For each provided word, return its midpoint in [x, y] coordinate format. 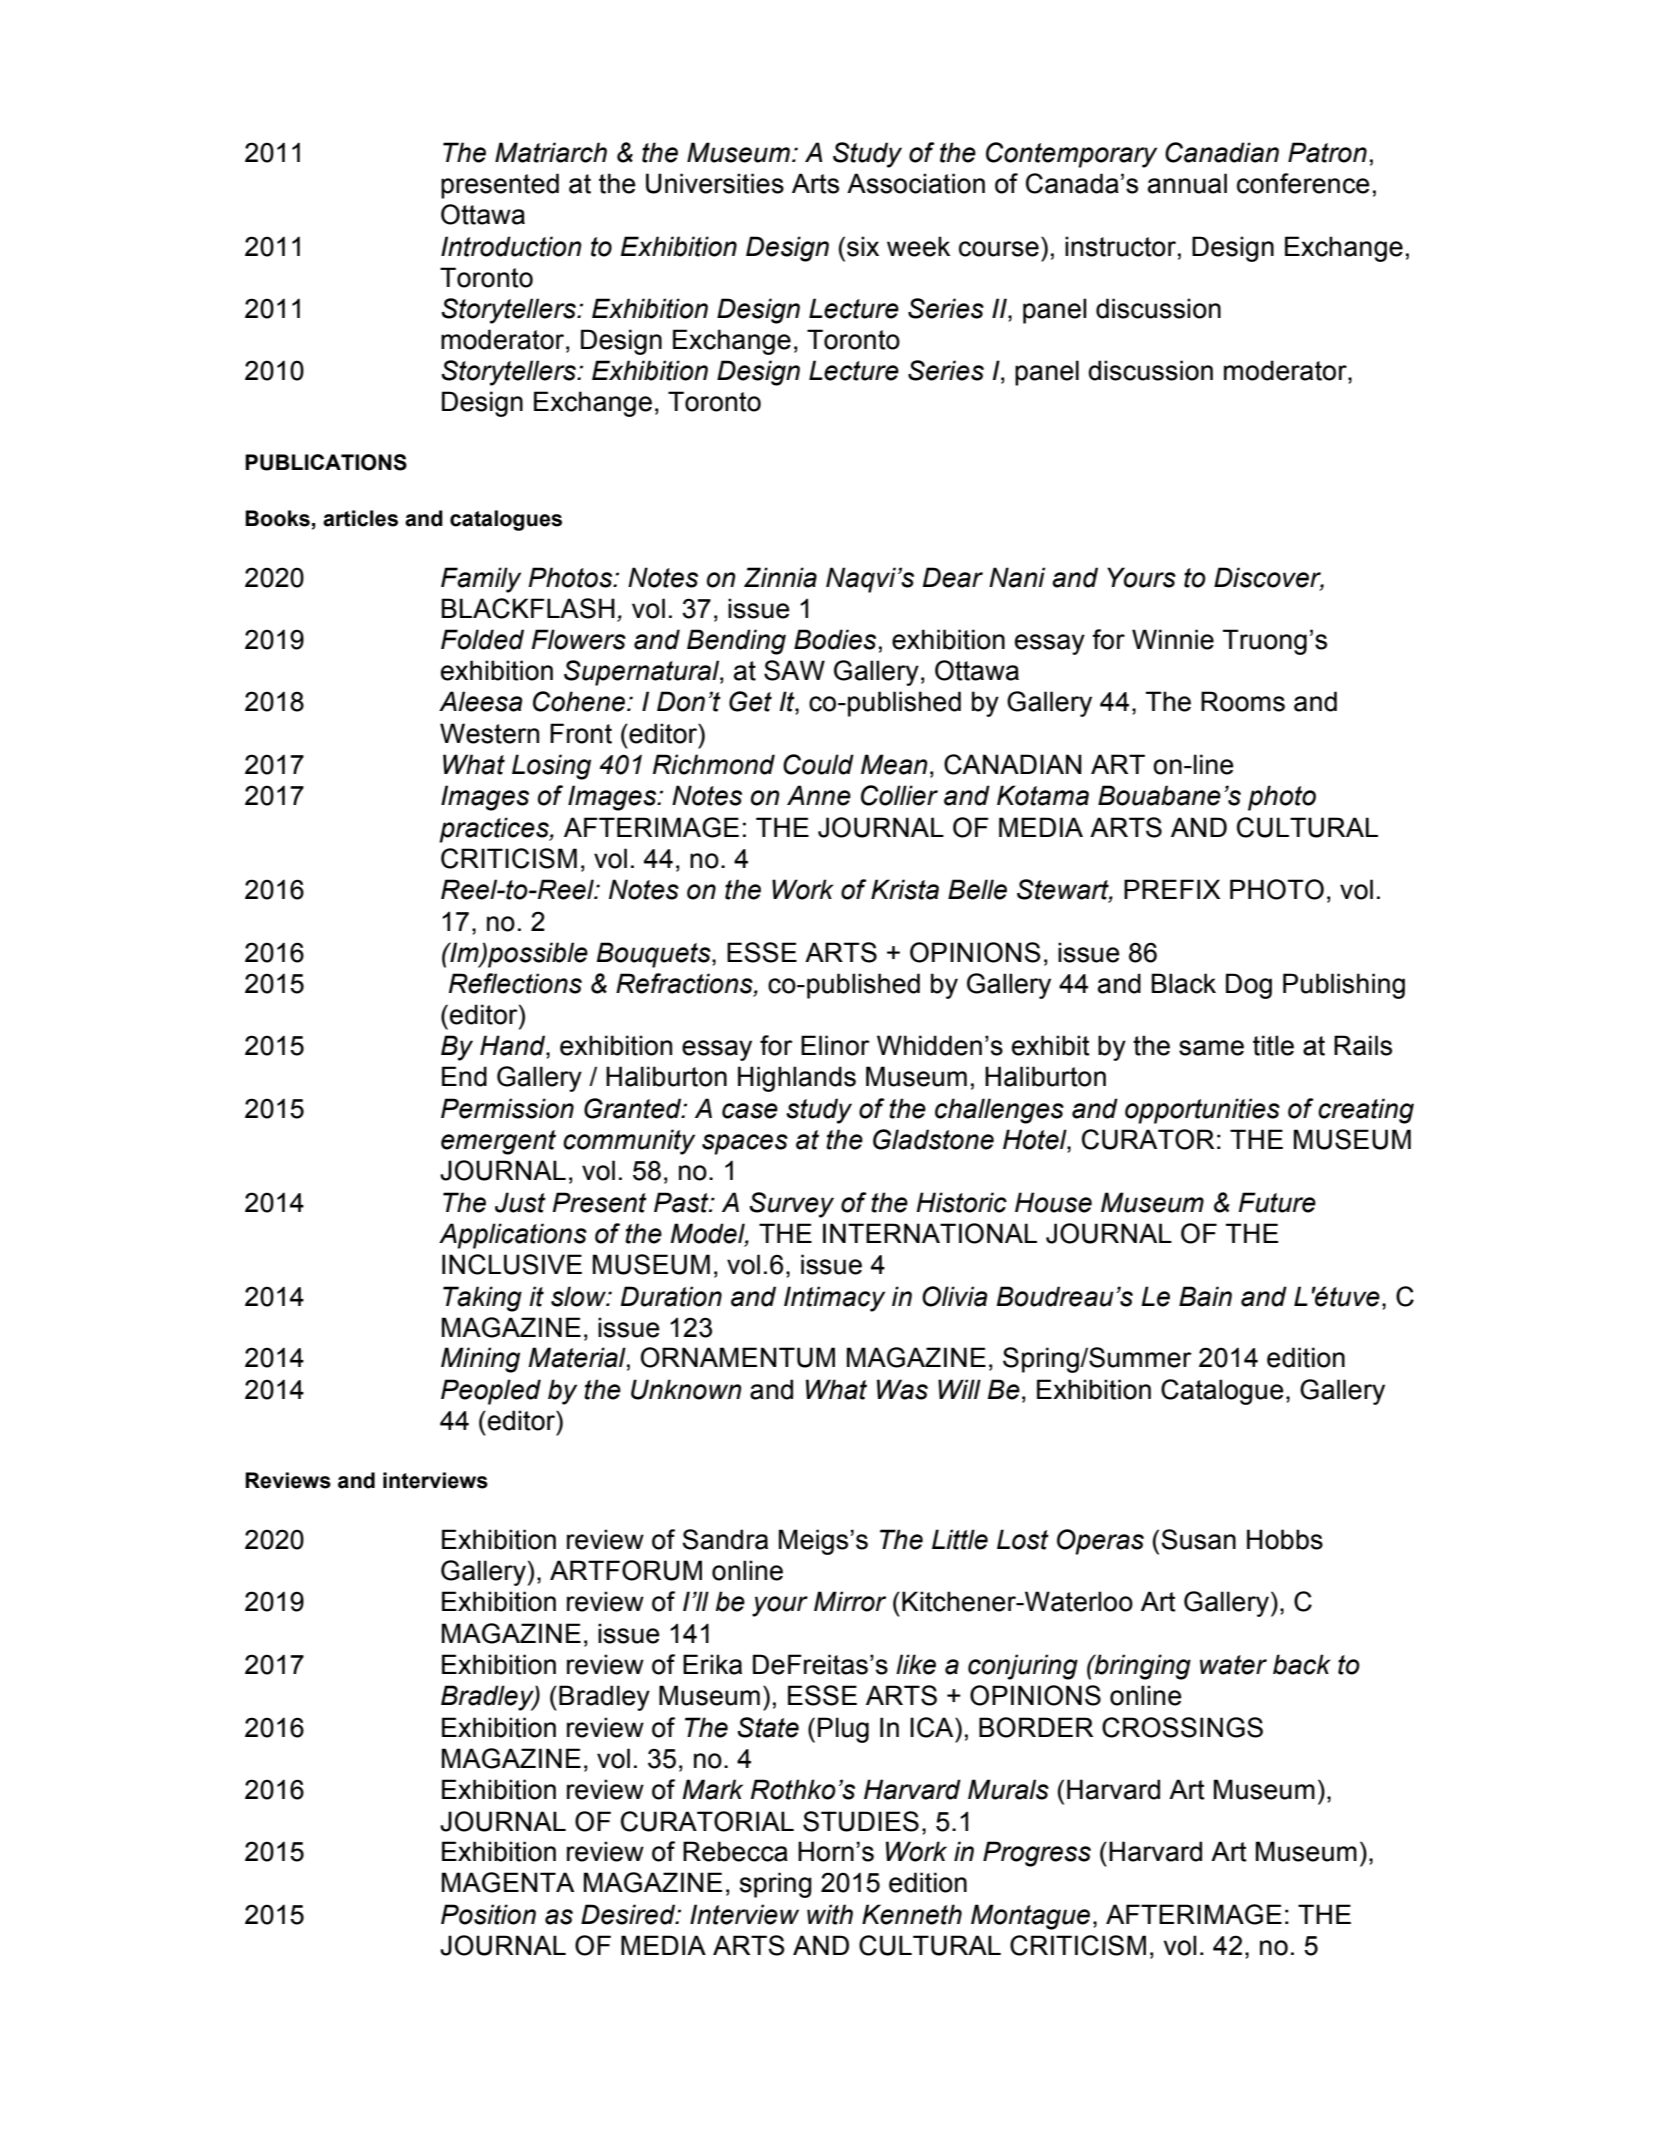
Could [818, 764]
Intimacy [834, 1299]
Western [489, 733]
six [863, 246]
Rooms [1243, 701]
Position [488, 1914]
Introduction [511, 246]
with [830, 1914]
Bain [1205, 1296]
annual [1187, 183]
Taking [482, 1299]
